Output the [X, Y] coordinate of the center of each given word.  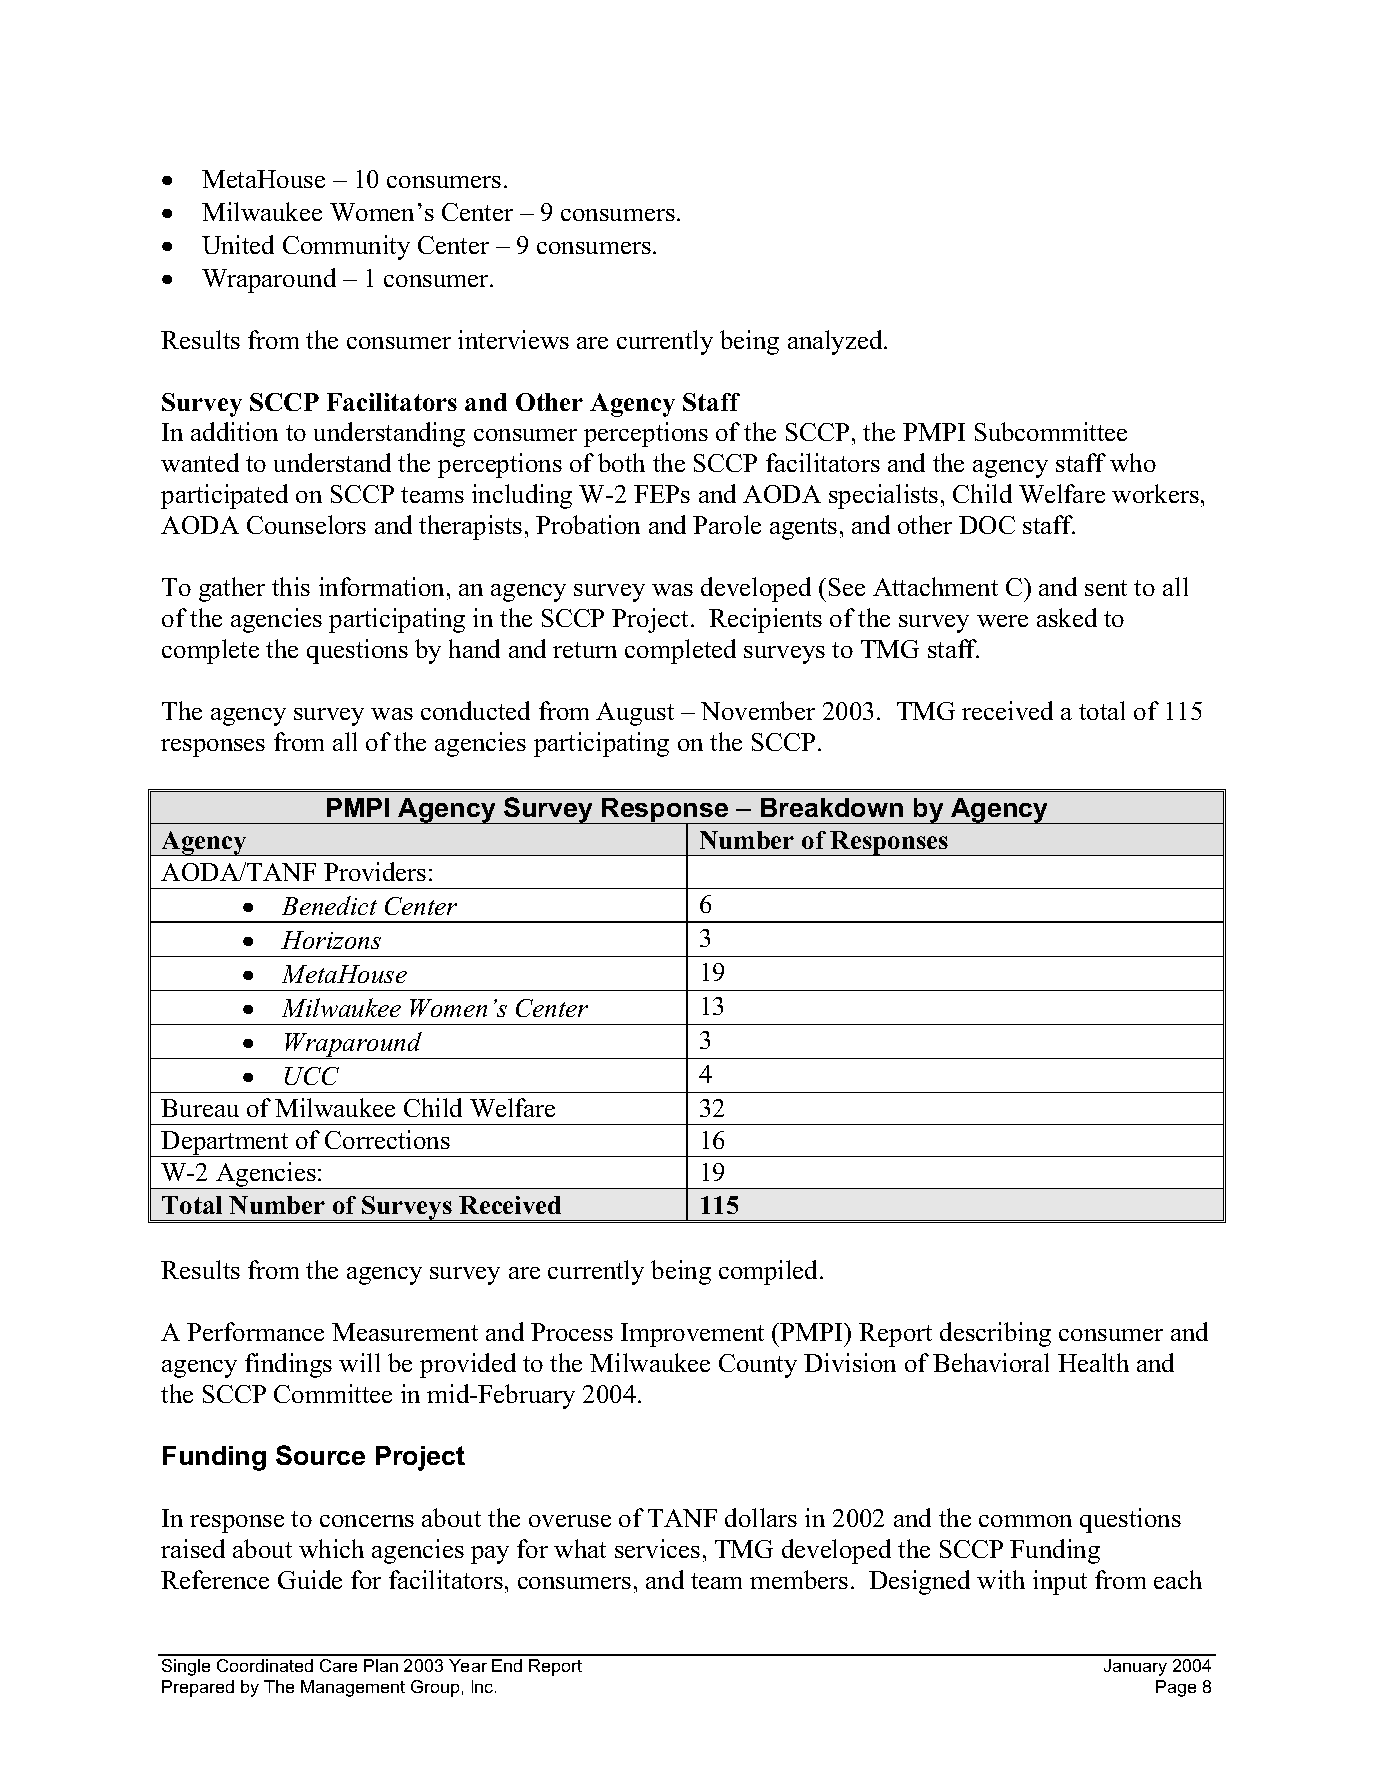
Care [338, 1665]
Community [346, 247]
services [657, 1548]
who [1133, 462]
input [1060, 1582]
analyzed [836, 342]
